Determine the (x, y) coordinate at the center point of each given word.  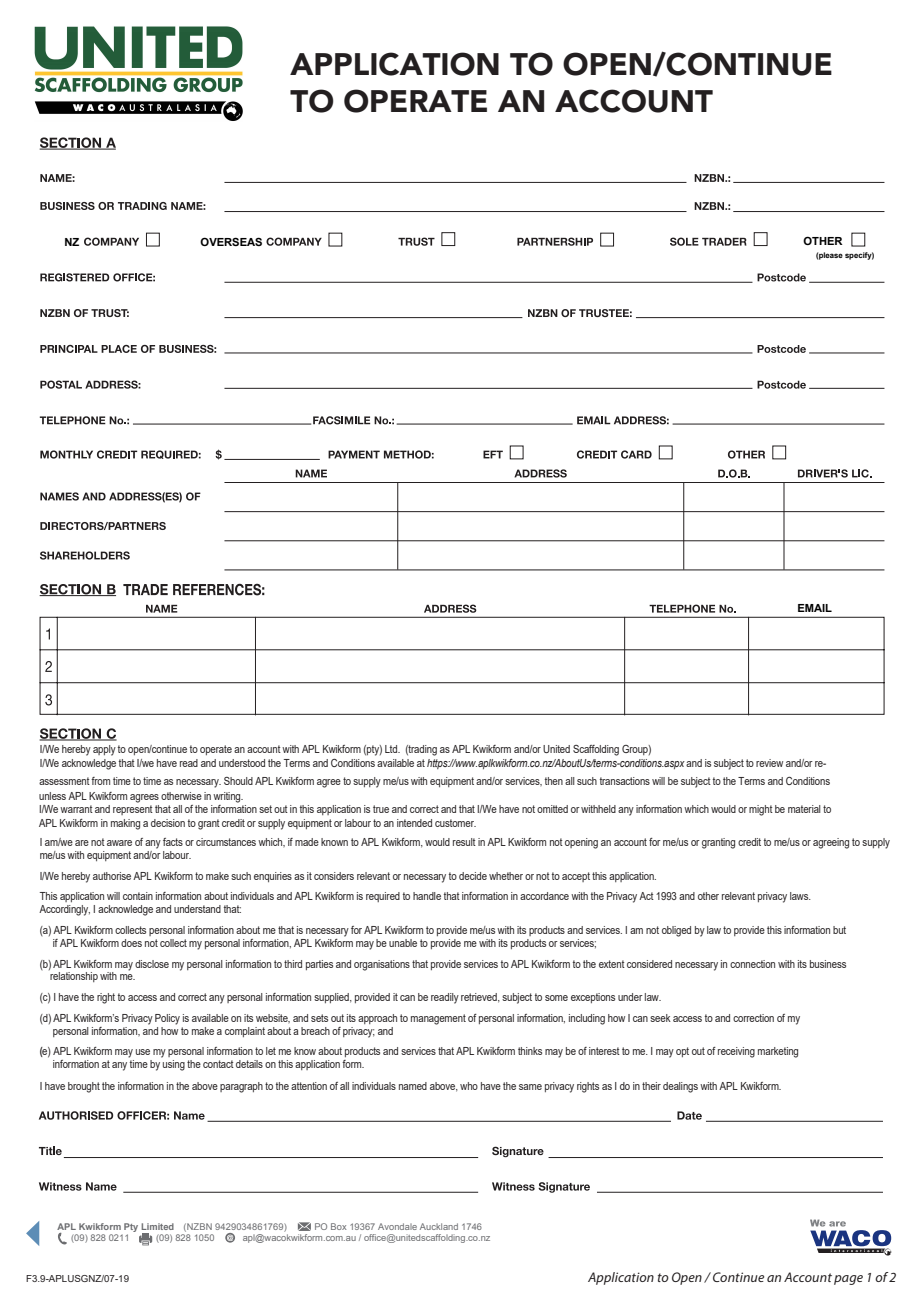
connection (752, 964)
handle (427, 896)
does (131, 943)
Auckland (439, 1226)
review (769, 763)
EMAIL (815, 608)
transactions (625, 781)
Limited (157, 1226)
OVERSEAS (231, 241)
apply (104, 750)
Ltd (392, 749)
